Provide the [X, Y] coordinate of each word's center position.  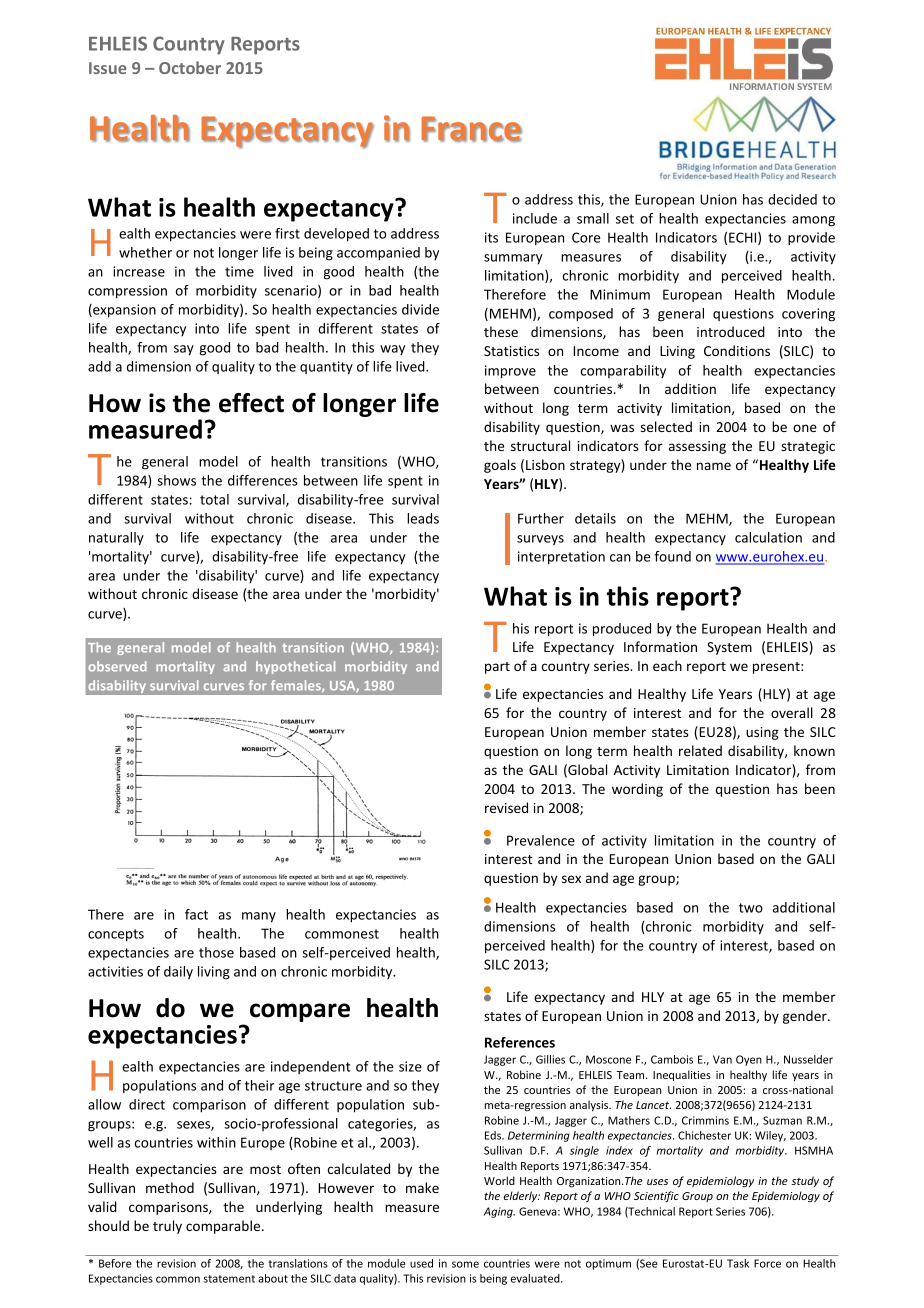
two [751, 908]
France [471, 129]
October [190, 67]
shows [176, 480]
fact [196, 914]
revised [506, 807]
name [714, 466]
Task [738, 1263]
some [465, 1264]
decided [792, 199]
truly [167, 1227]
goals [500, 466]
